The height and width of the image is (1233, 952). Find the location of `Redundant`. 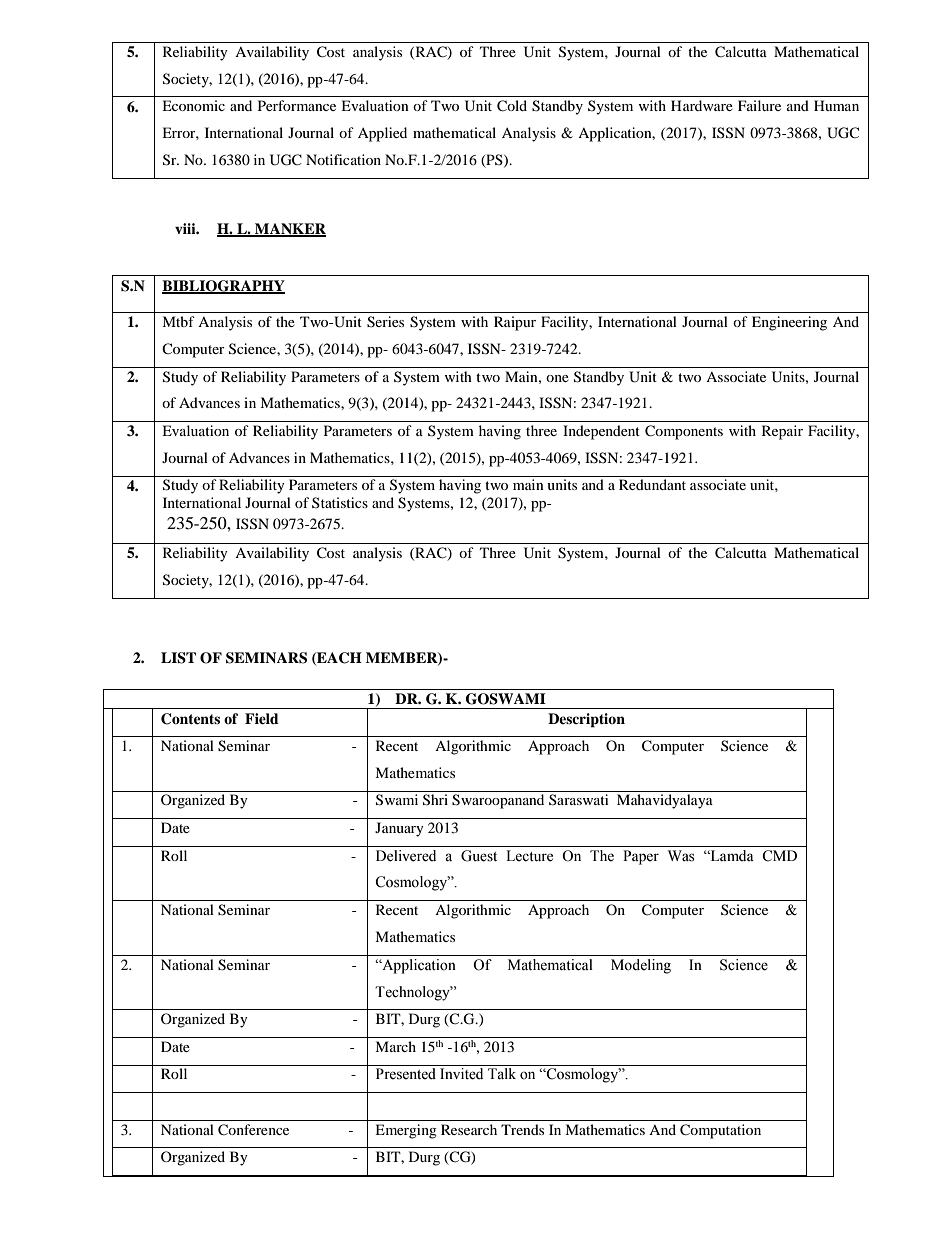

Redundant is located at coordinates (652, 484).
